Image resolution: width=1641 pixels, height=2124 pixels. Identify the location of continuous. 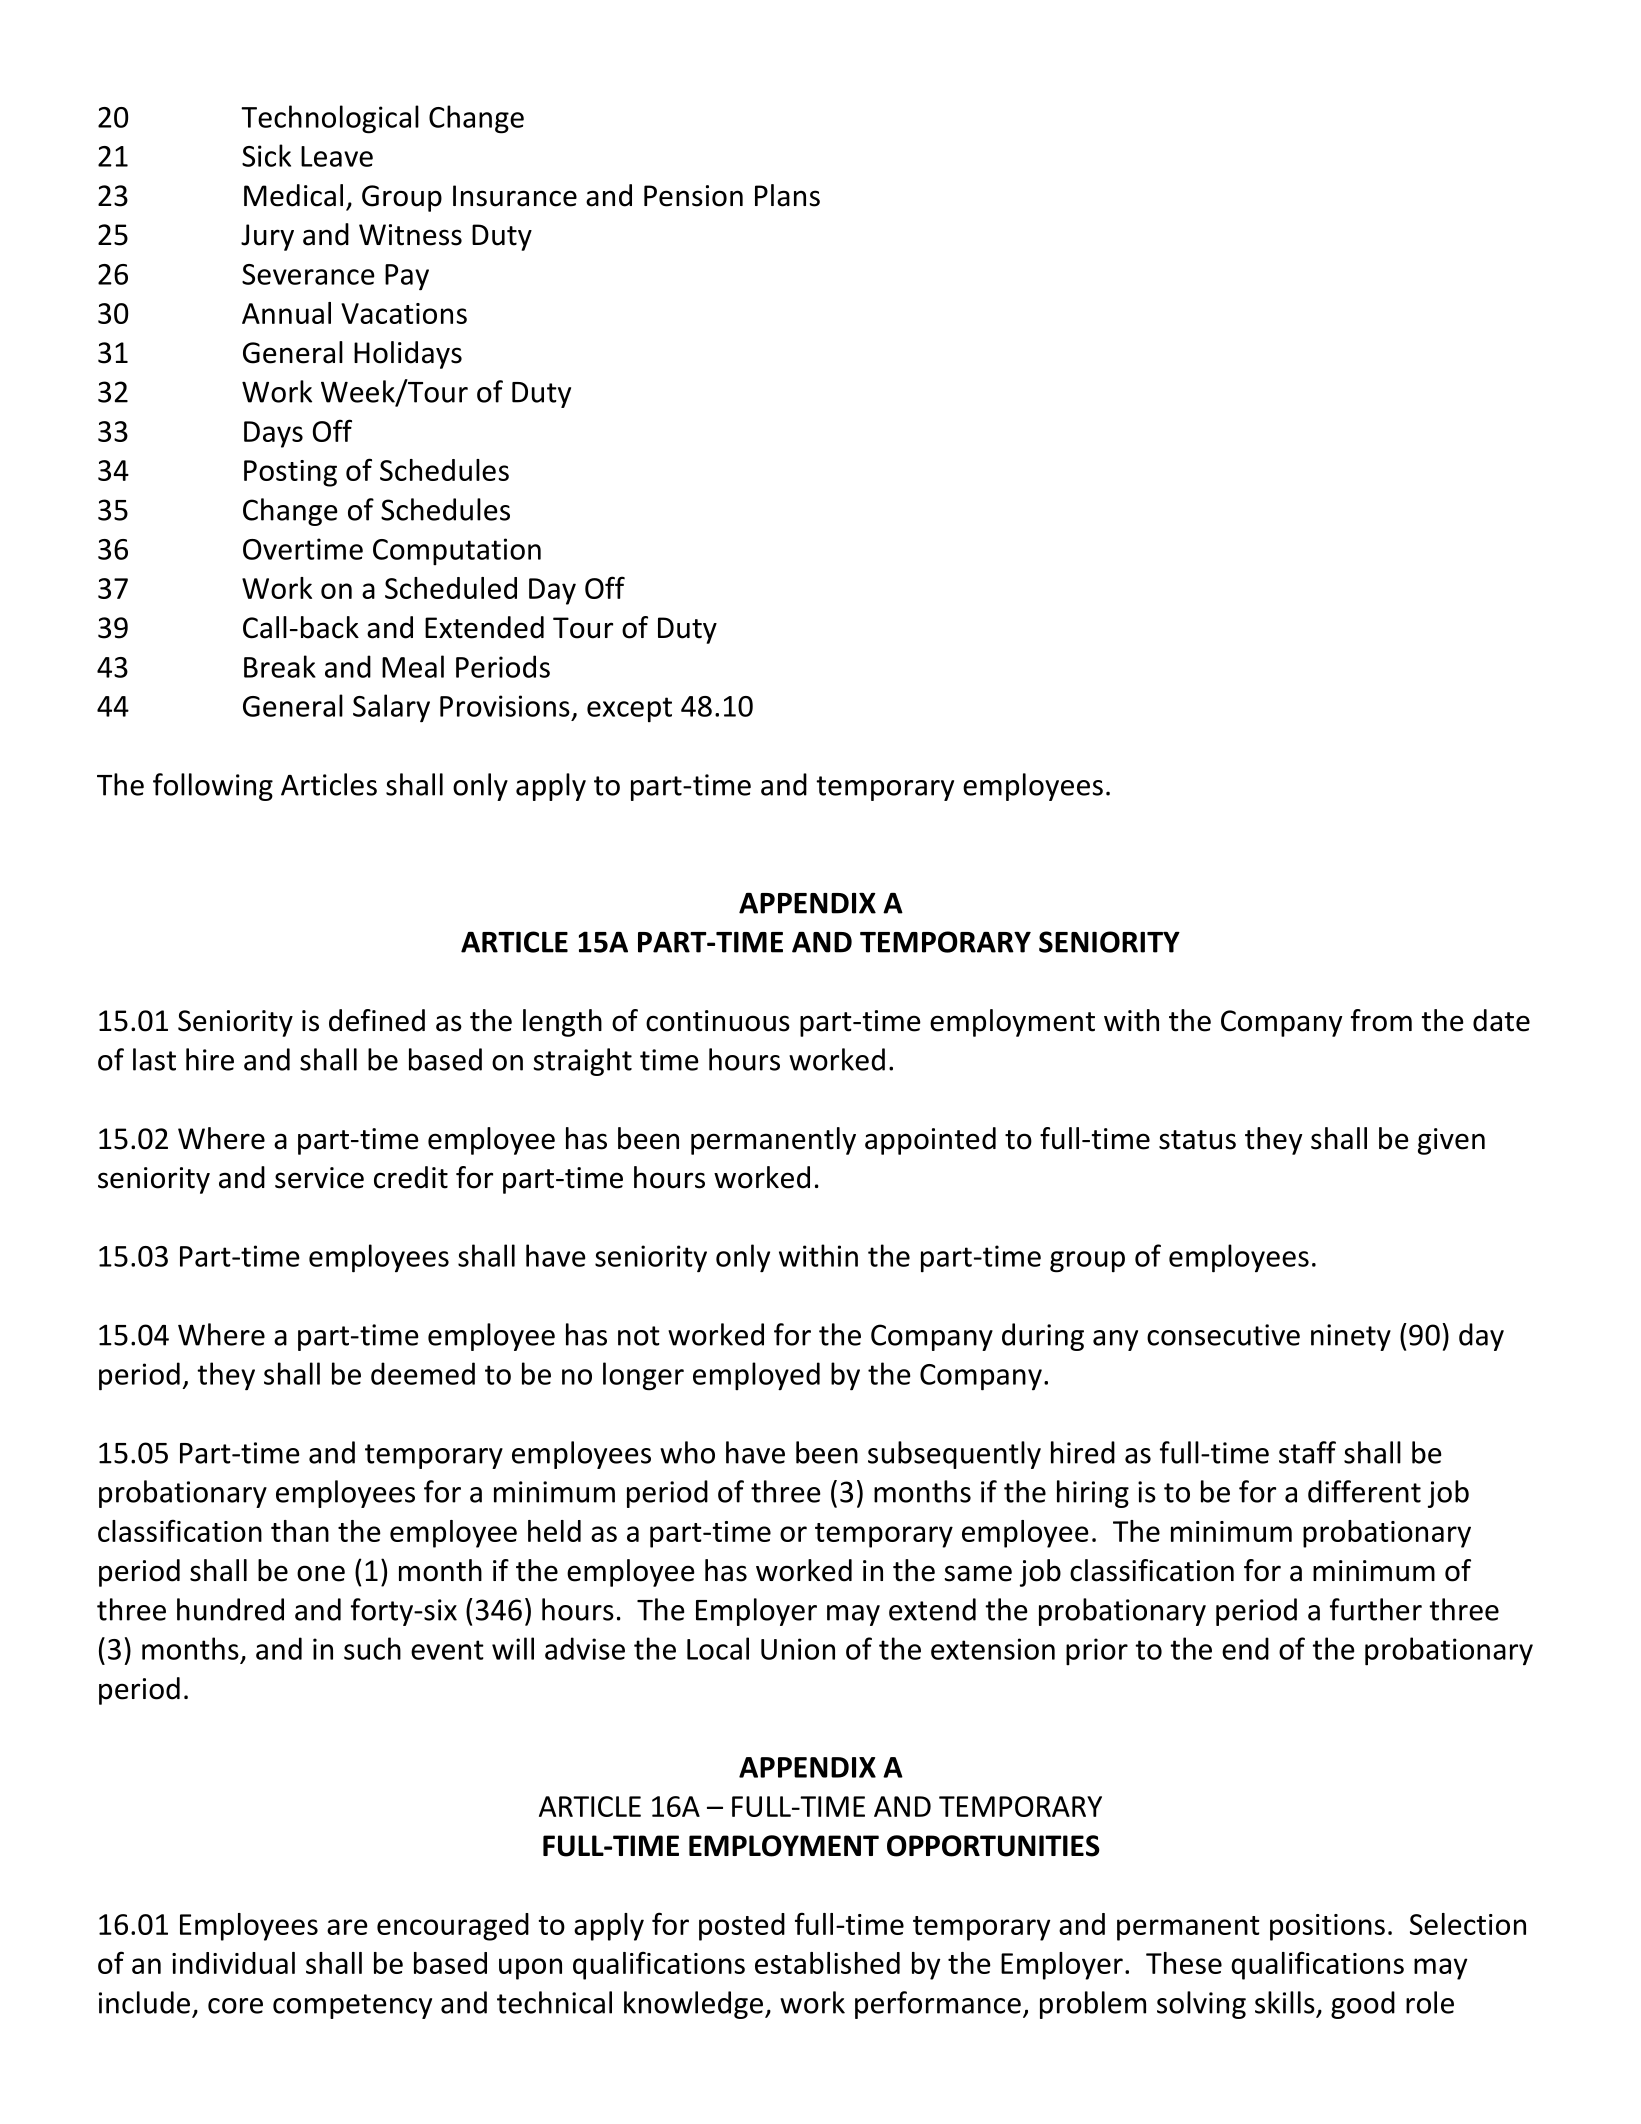
(718, 1021).
